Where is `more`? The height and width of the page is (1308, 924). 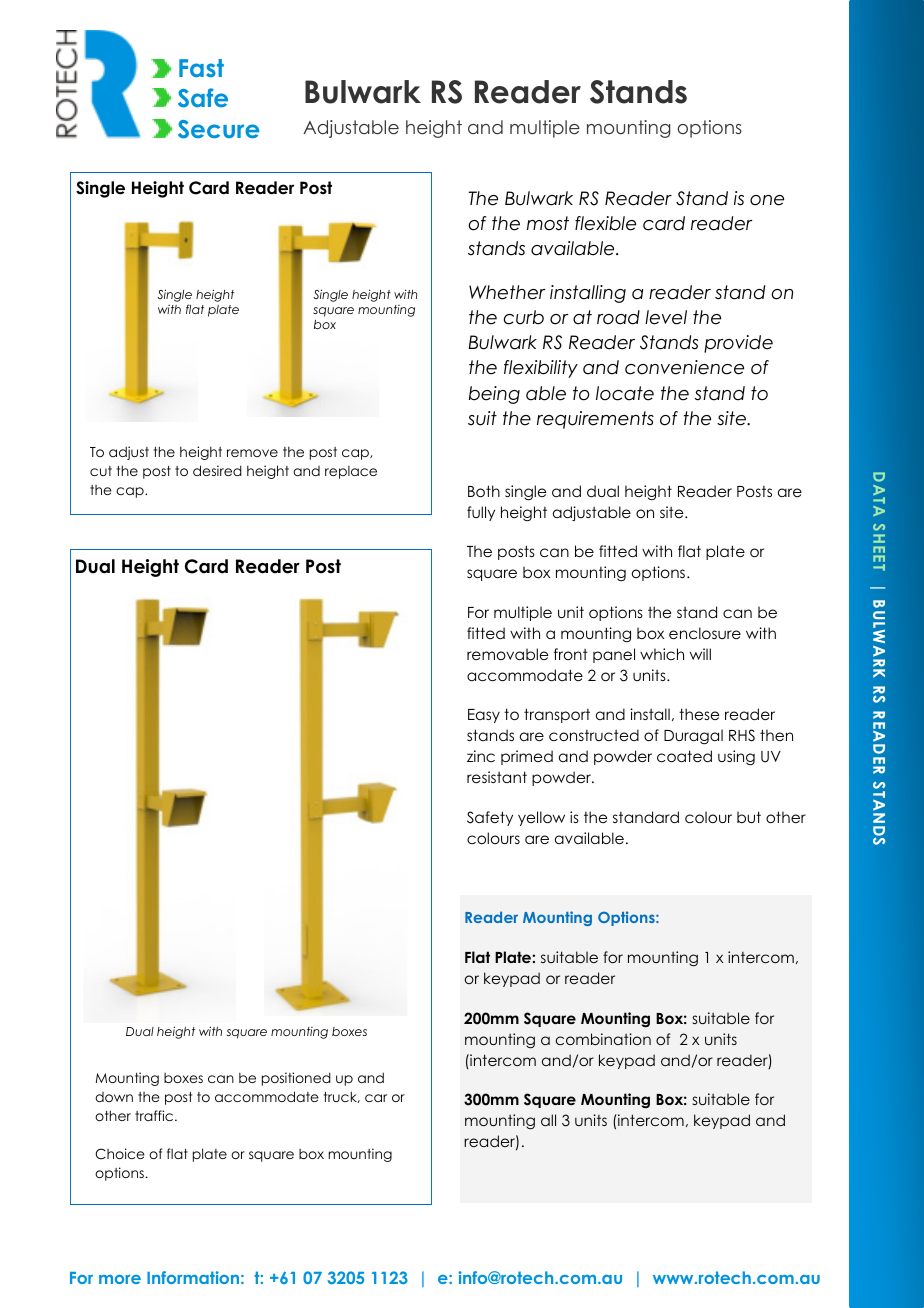 more is located at coordinates (120, 1279).
